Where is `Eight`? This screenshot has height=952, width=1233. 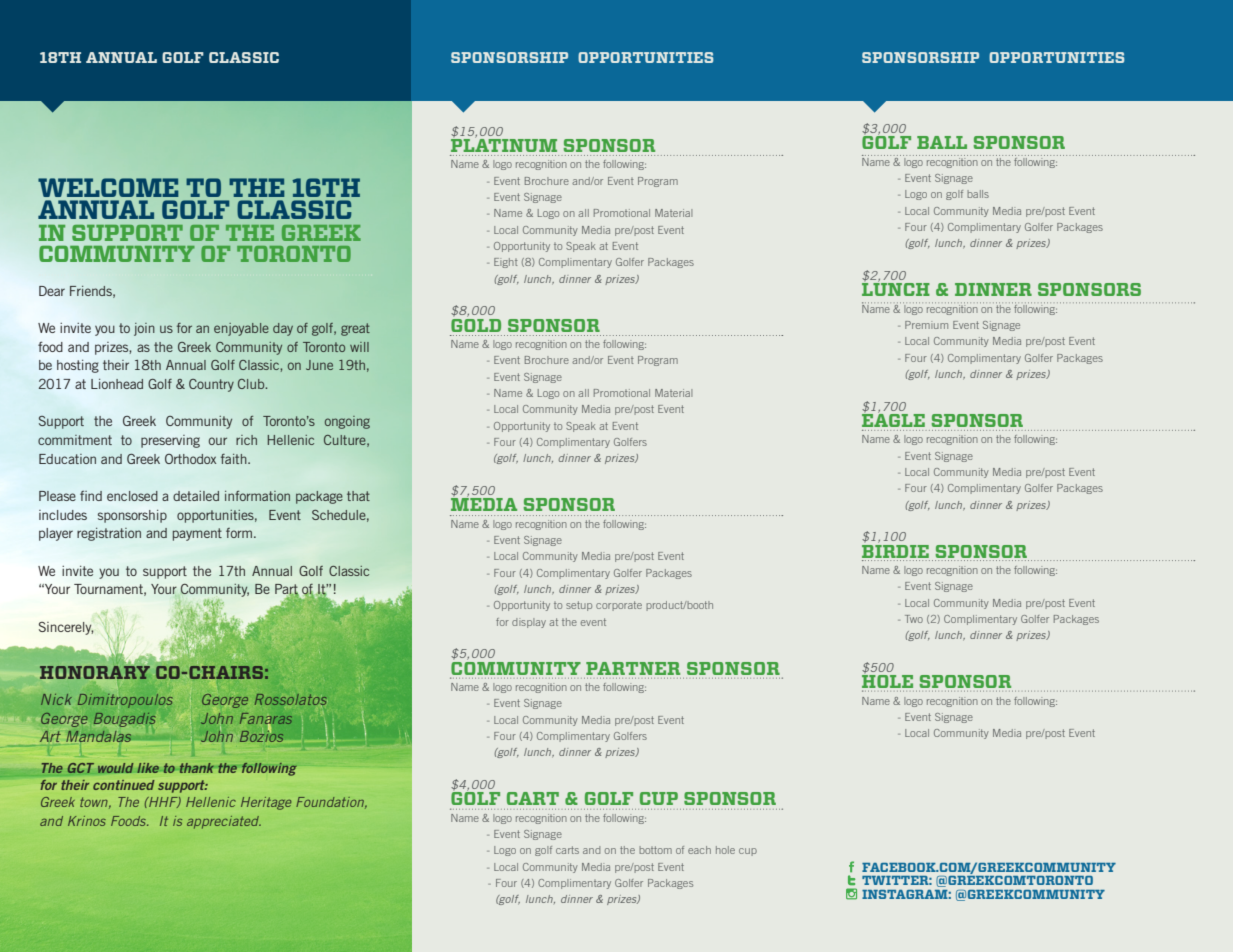 Eight is located at coordinates (506, 263).
